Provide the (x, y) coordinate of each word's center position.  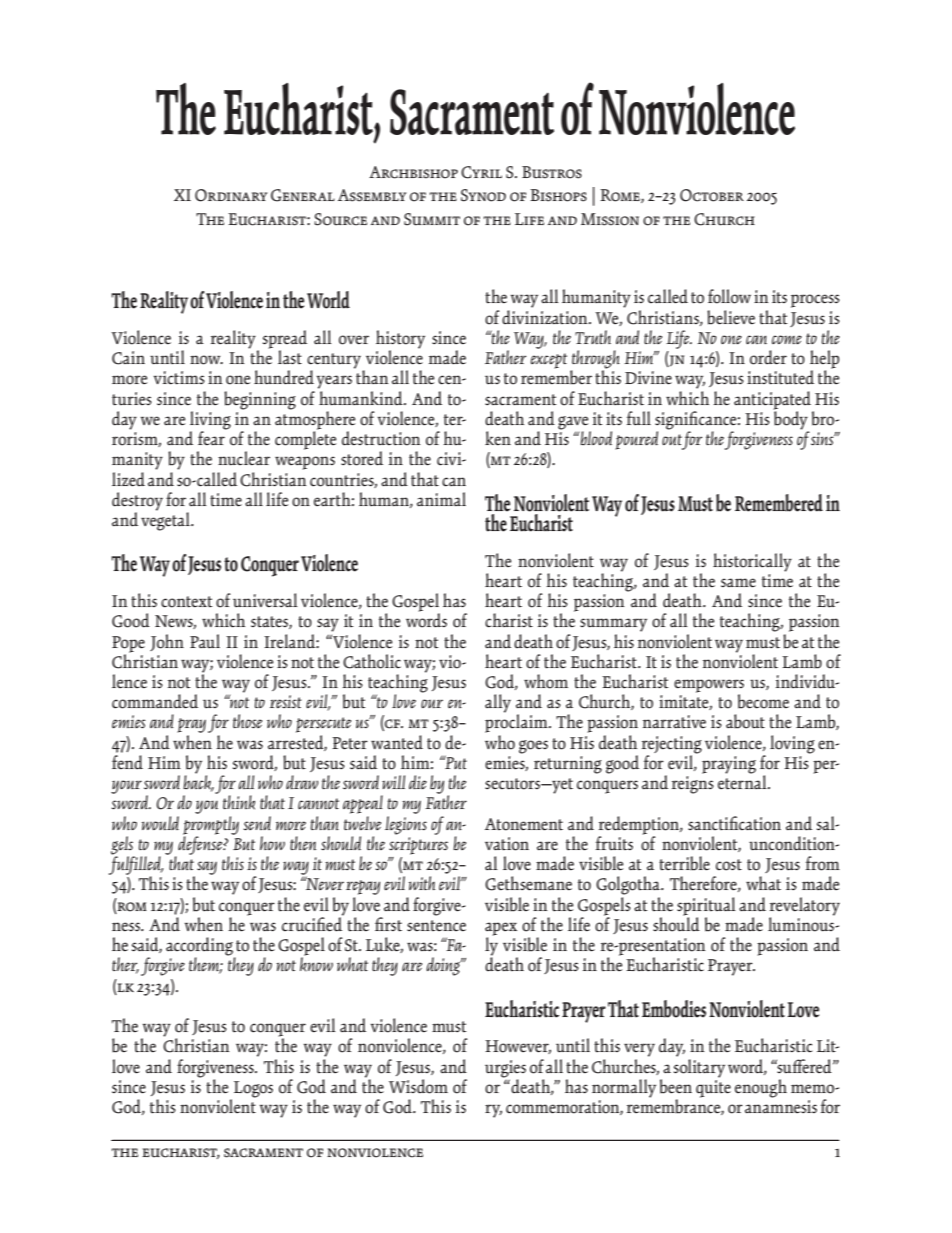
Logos (253, 1089)
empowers (709, 687)
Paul (205, 641)
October (712, 195)
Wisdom (418, 1086)
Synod (483, 195)
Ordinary (231, 195)
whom (546, 681)
